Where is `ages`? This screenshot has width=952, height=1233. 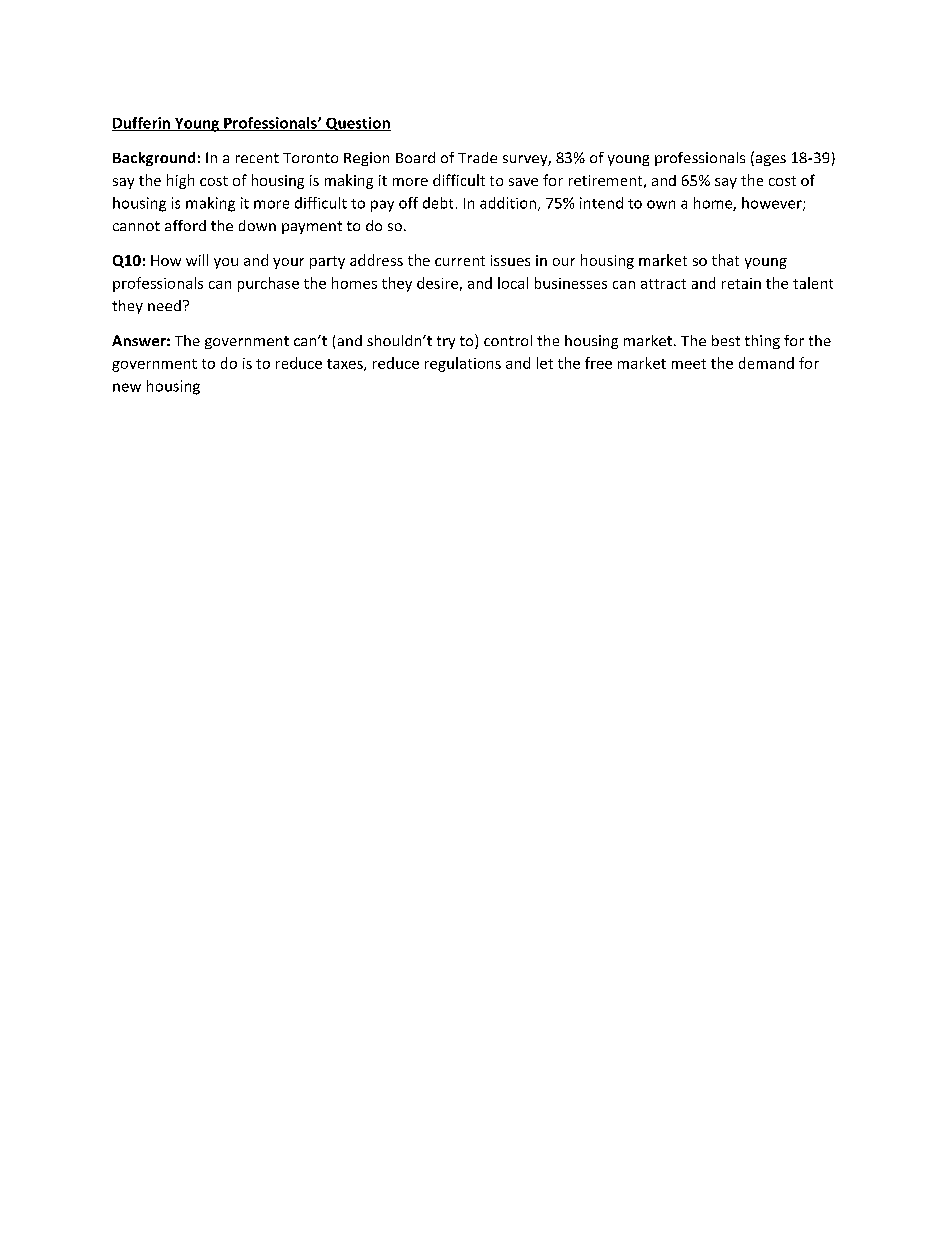
ages is located at coordinates (769, 160).
